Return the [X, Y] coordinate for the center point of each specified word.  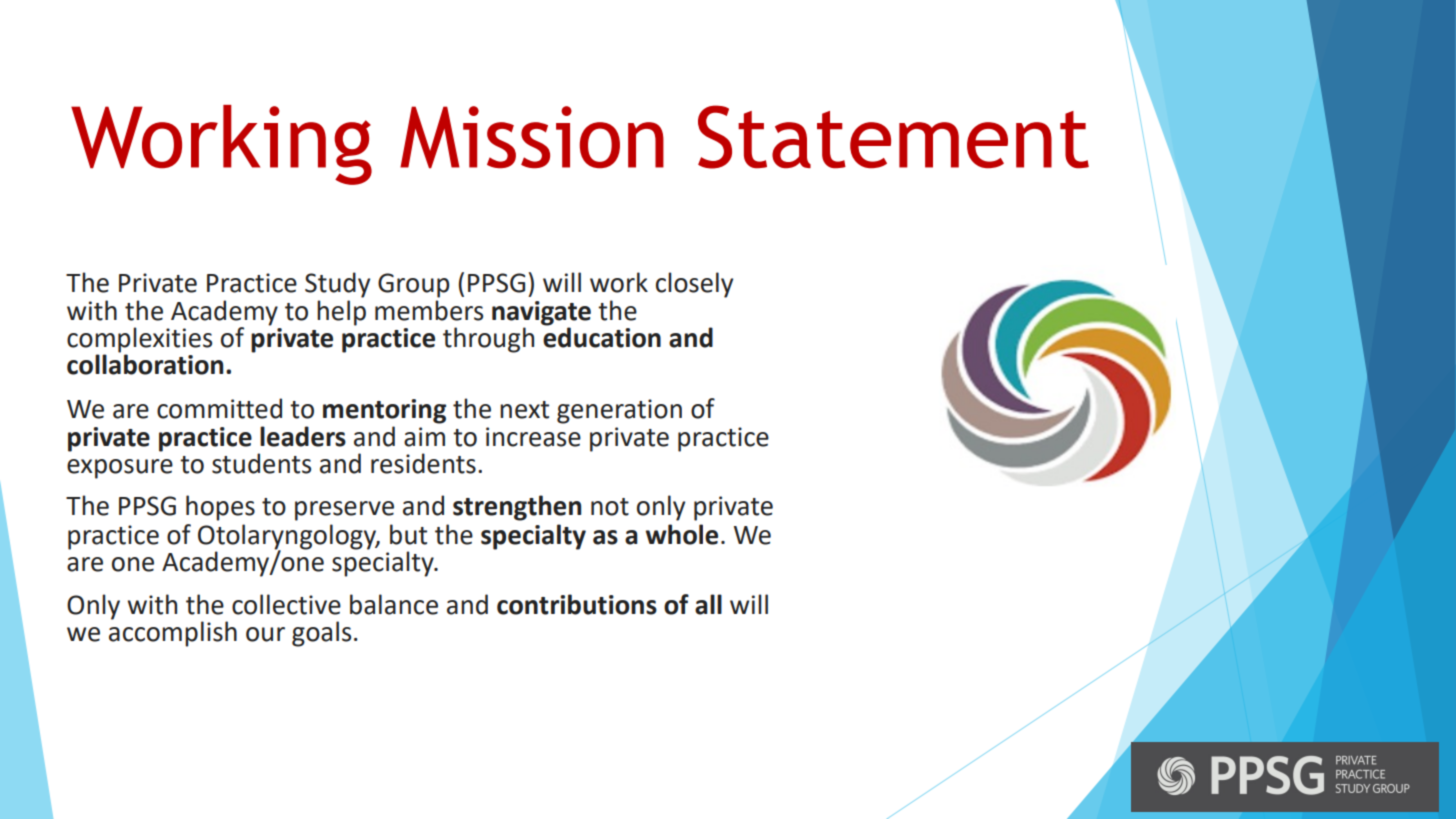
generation [619, 411]
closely [694, 285]
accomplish [173, 633]
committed [219, 408]
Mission [532, 137]
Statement [893, 137]
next [524, 410]
